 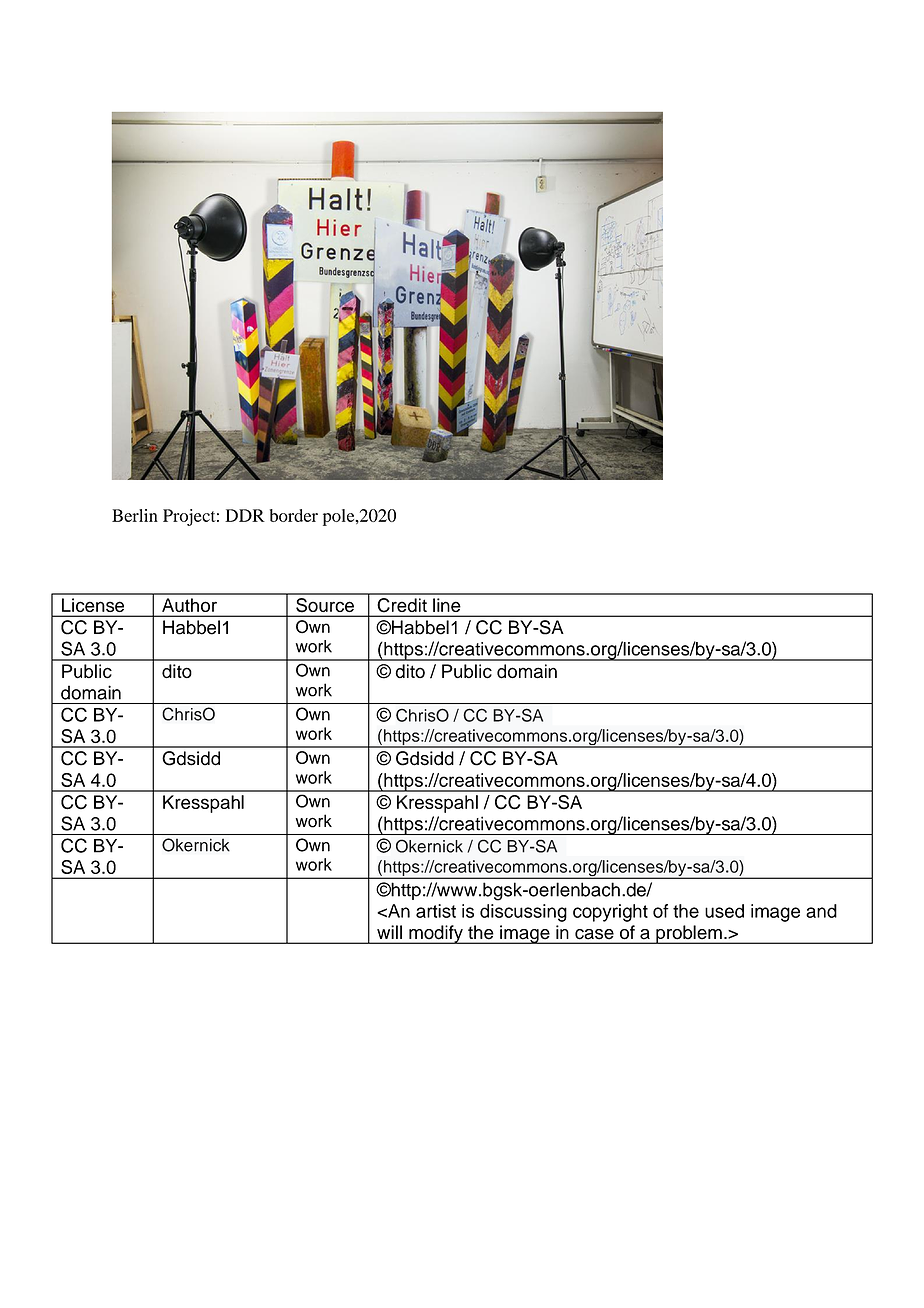 I want to click on copyright, so click(x=610, y=913).
